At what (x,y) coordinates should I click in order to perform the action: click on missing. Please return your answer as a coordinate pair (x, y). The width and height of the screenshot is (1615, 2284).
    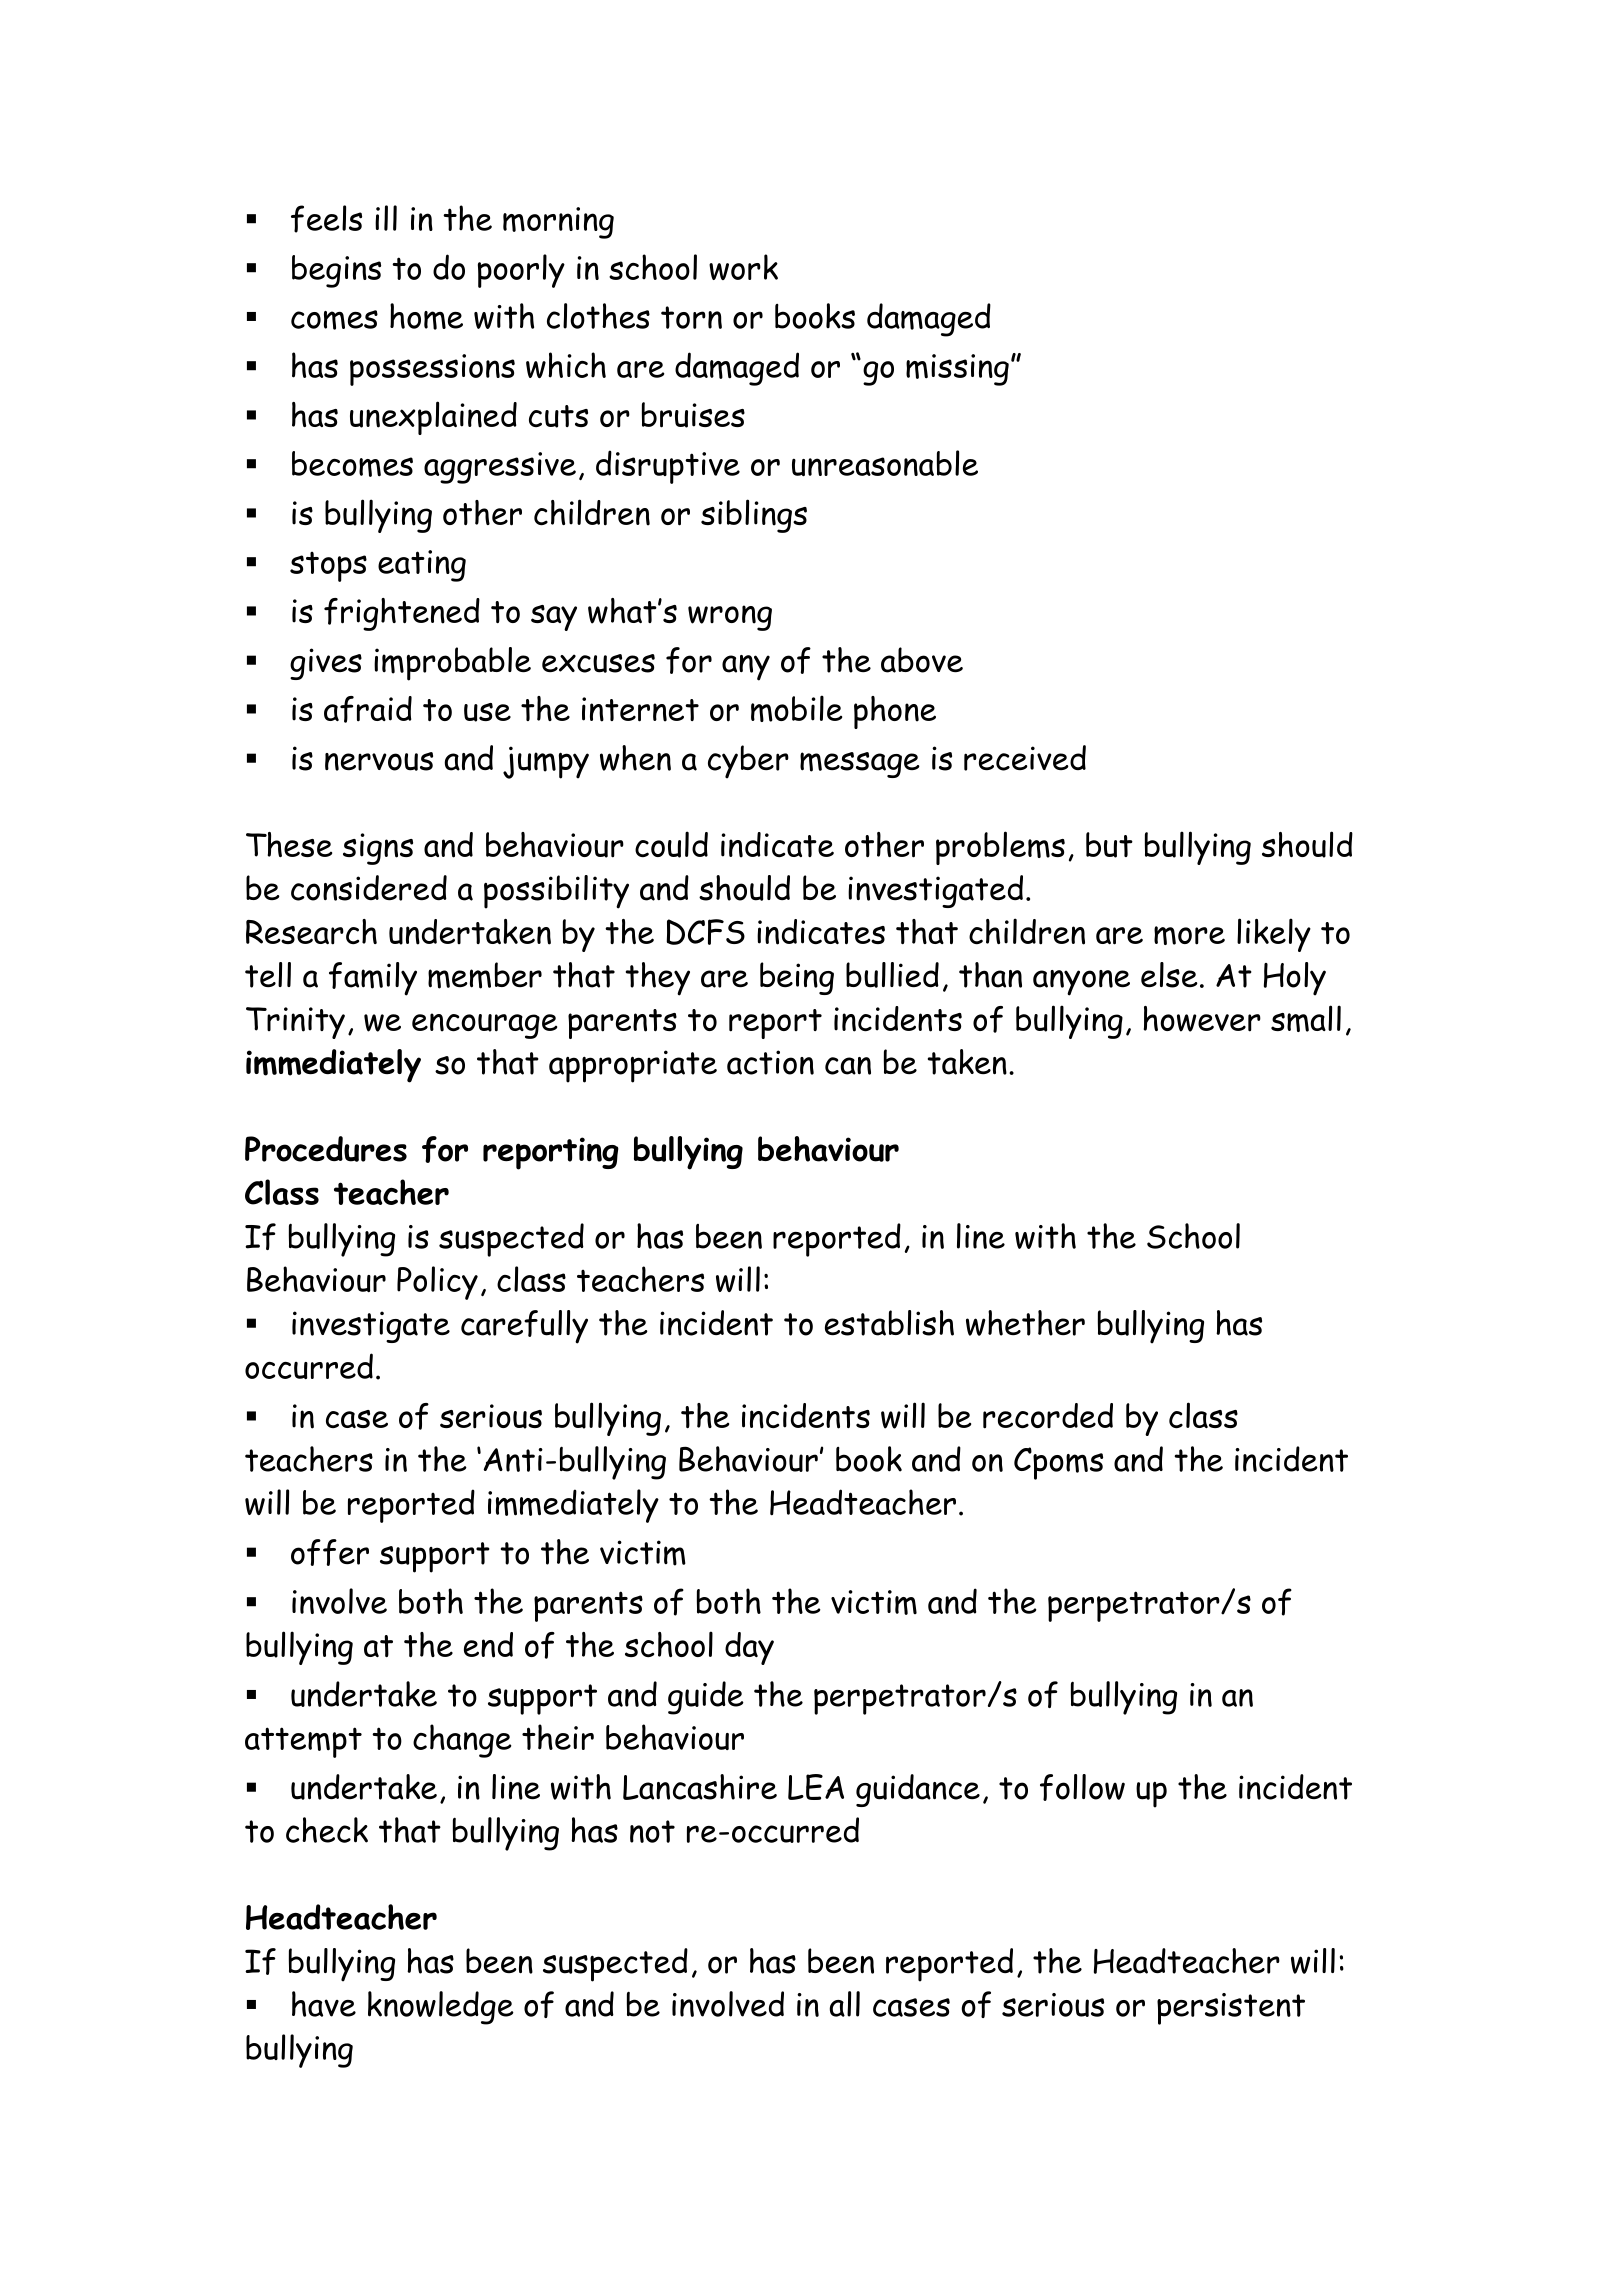
    Looking at the image, I should click on (957, 370).
